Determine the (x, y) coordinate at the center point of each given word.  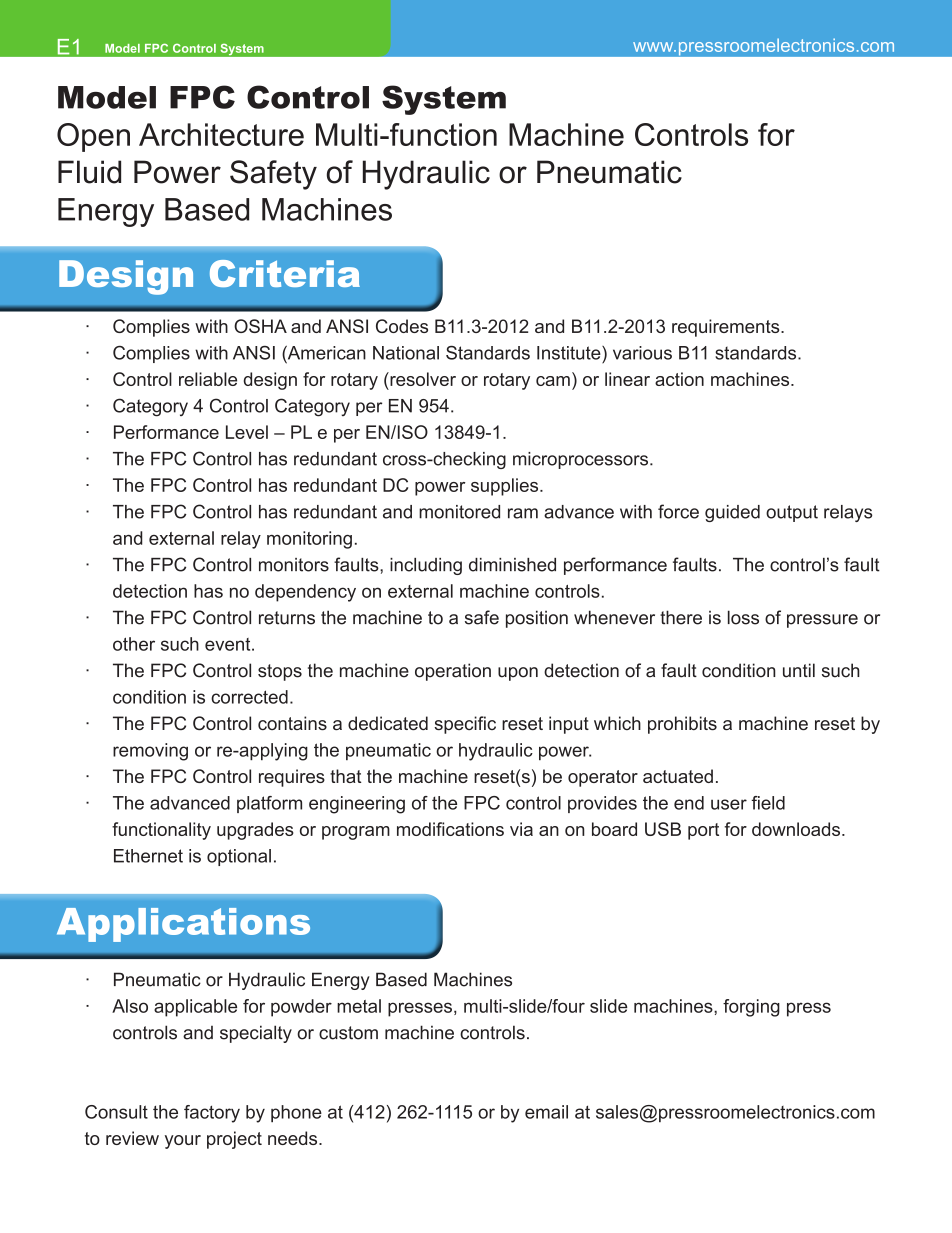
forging (751, 1008)
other (134, 644)
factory (212, 1114)
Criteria (285, 273)
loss (743, 617)
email (546, 1112)
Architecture (221, 134)
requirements (727, 328)
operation (453, 672)
